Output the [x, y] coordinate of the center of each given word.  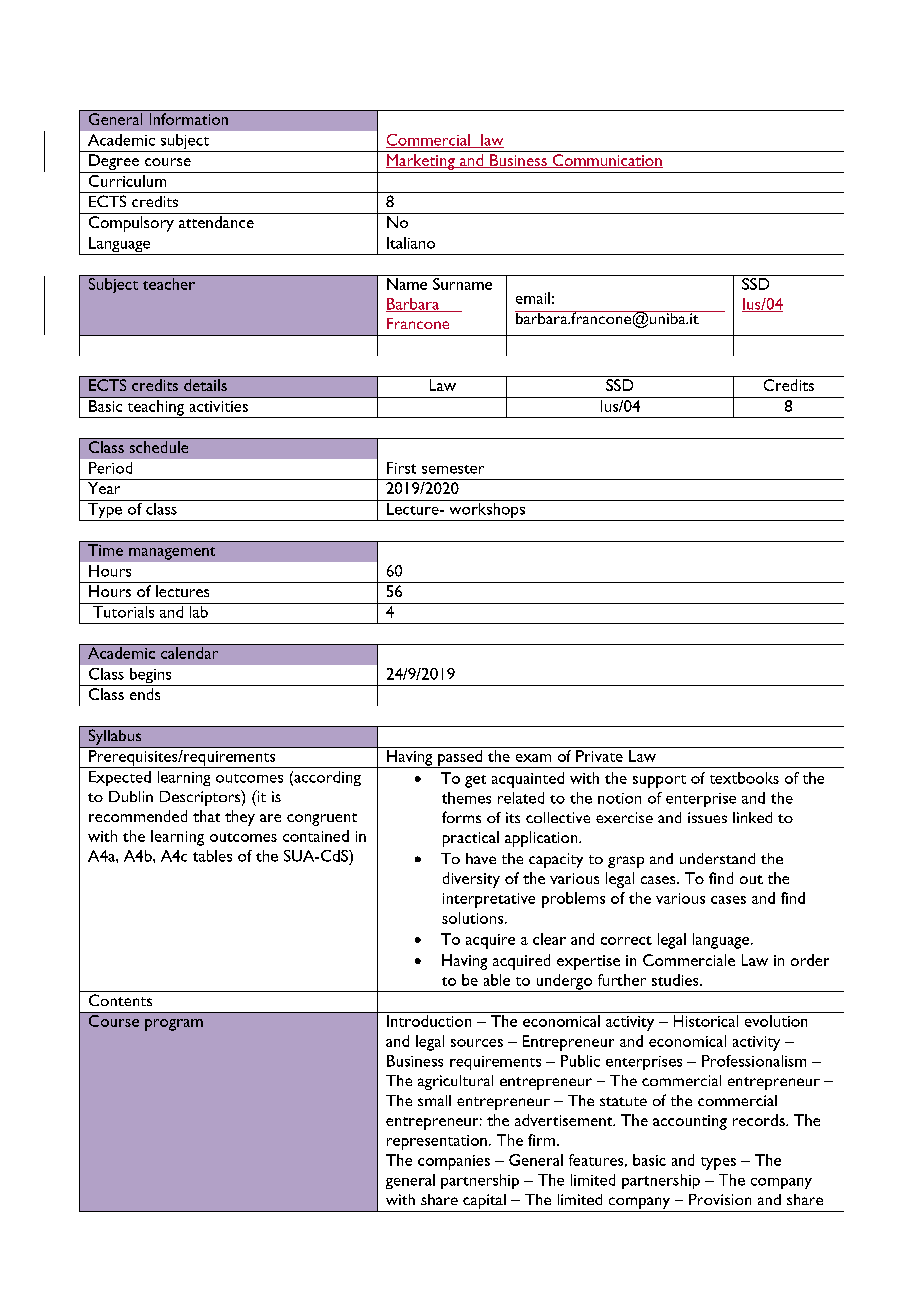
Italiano [411, 243]
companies [454, 1162]
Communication [606, 161]
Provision [720, 1199]
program [174, 1025]
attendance [216, 222]
